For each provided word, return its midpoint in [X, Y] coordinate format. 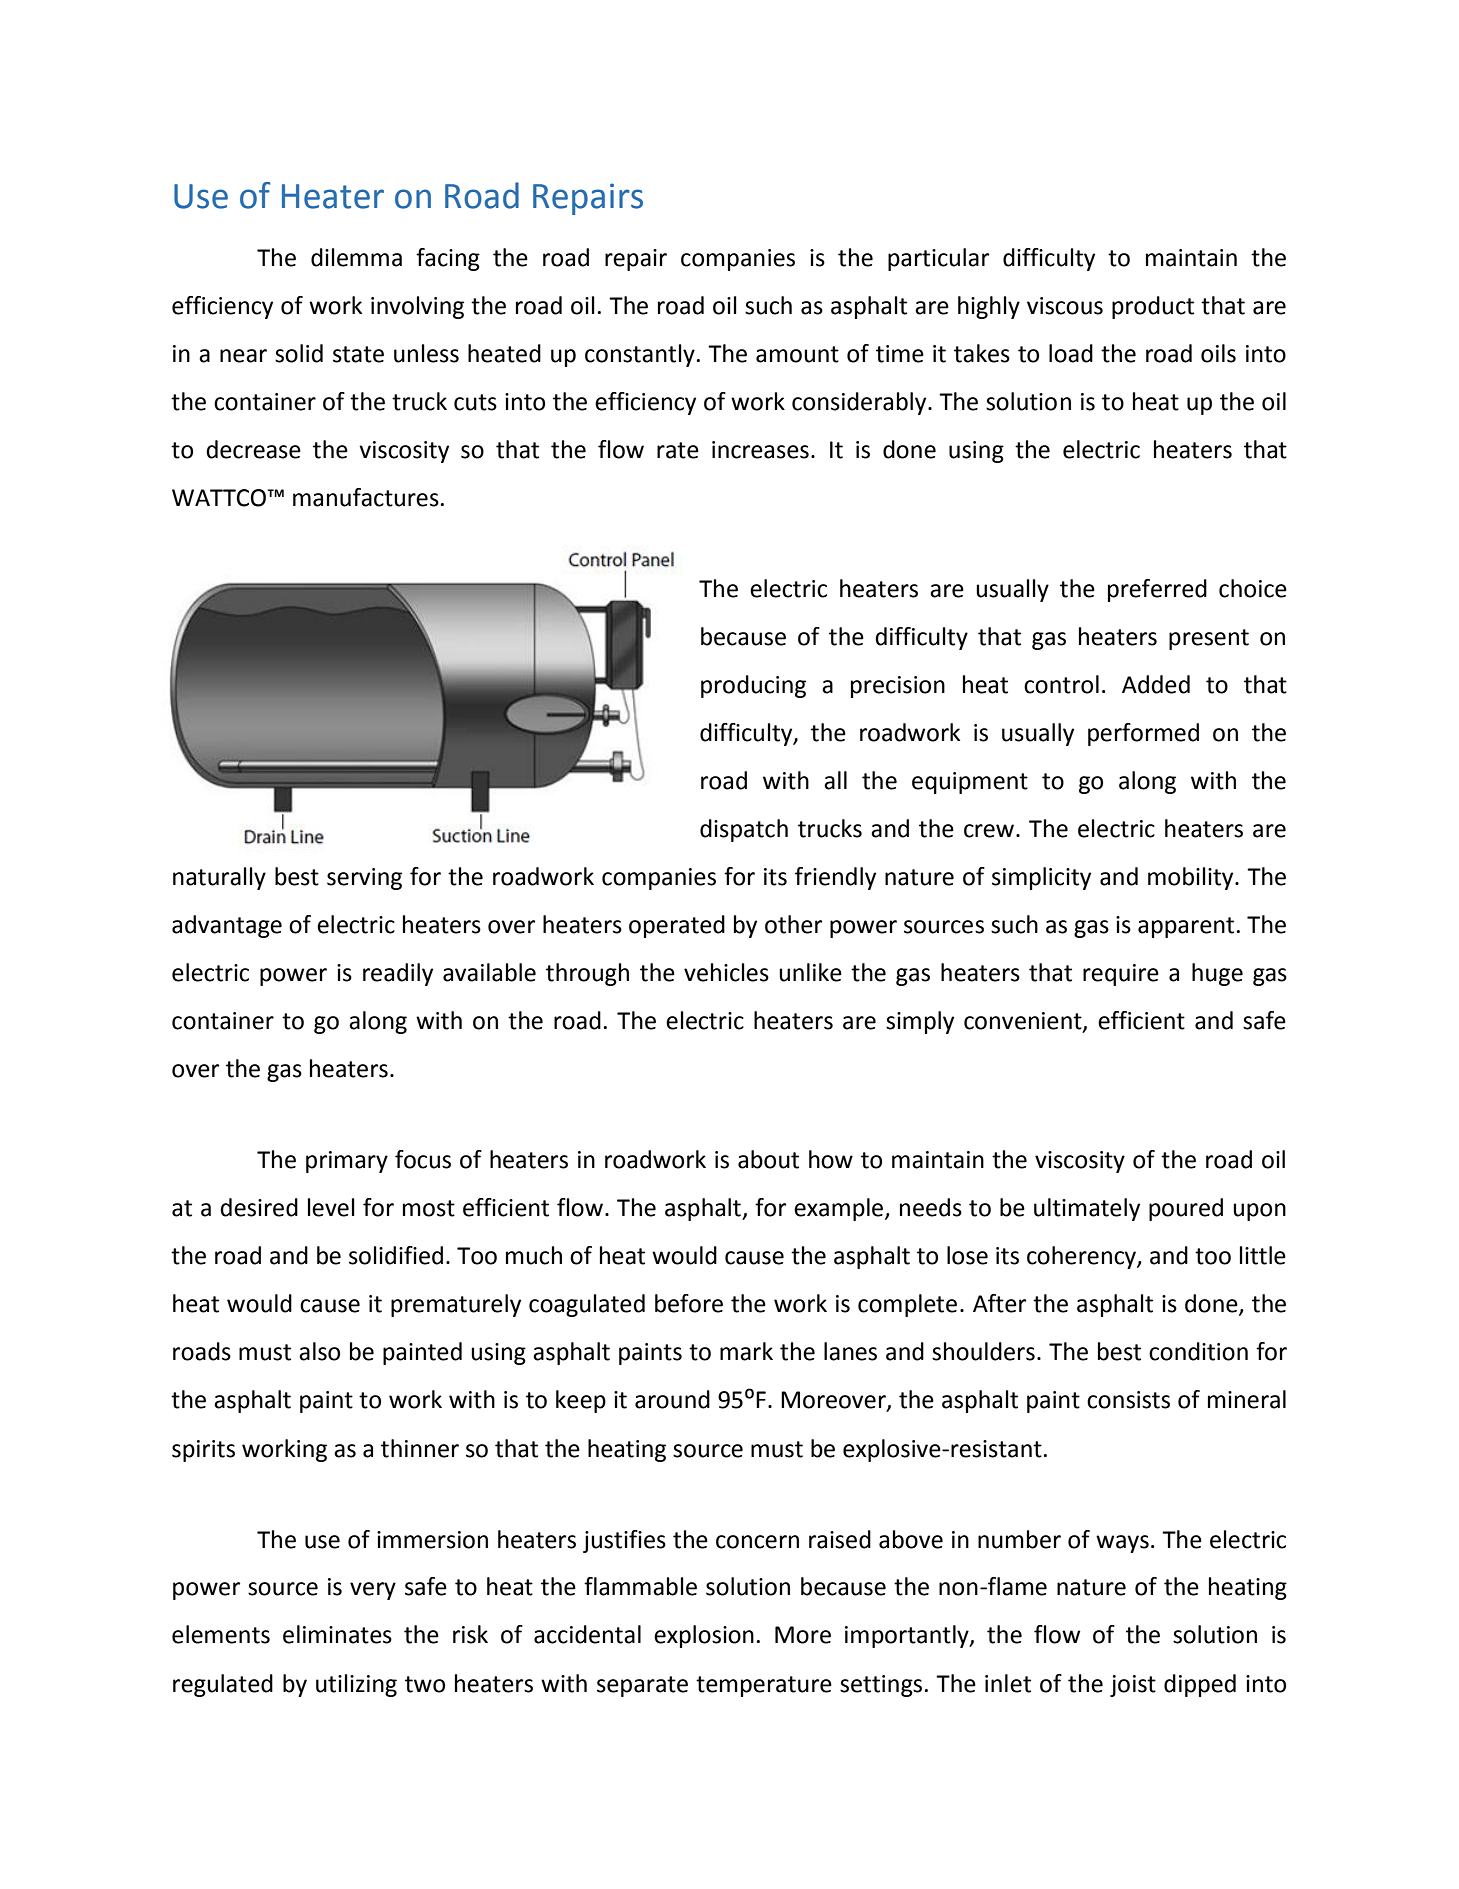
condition [1198, 1351]
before [689, 1303]
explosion [704, 1636]
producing [753, 686]
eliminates [337, 1634]
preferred [1157, 590]
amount [797, 354]
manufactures [366, 497]
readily [398, 974]
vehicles [726, 972]
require [1121, 975]
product [1153, 307]
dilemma [356, 257]
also [319, 1351]
